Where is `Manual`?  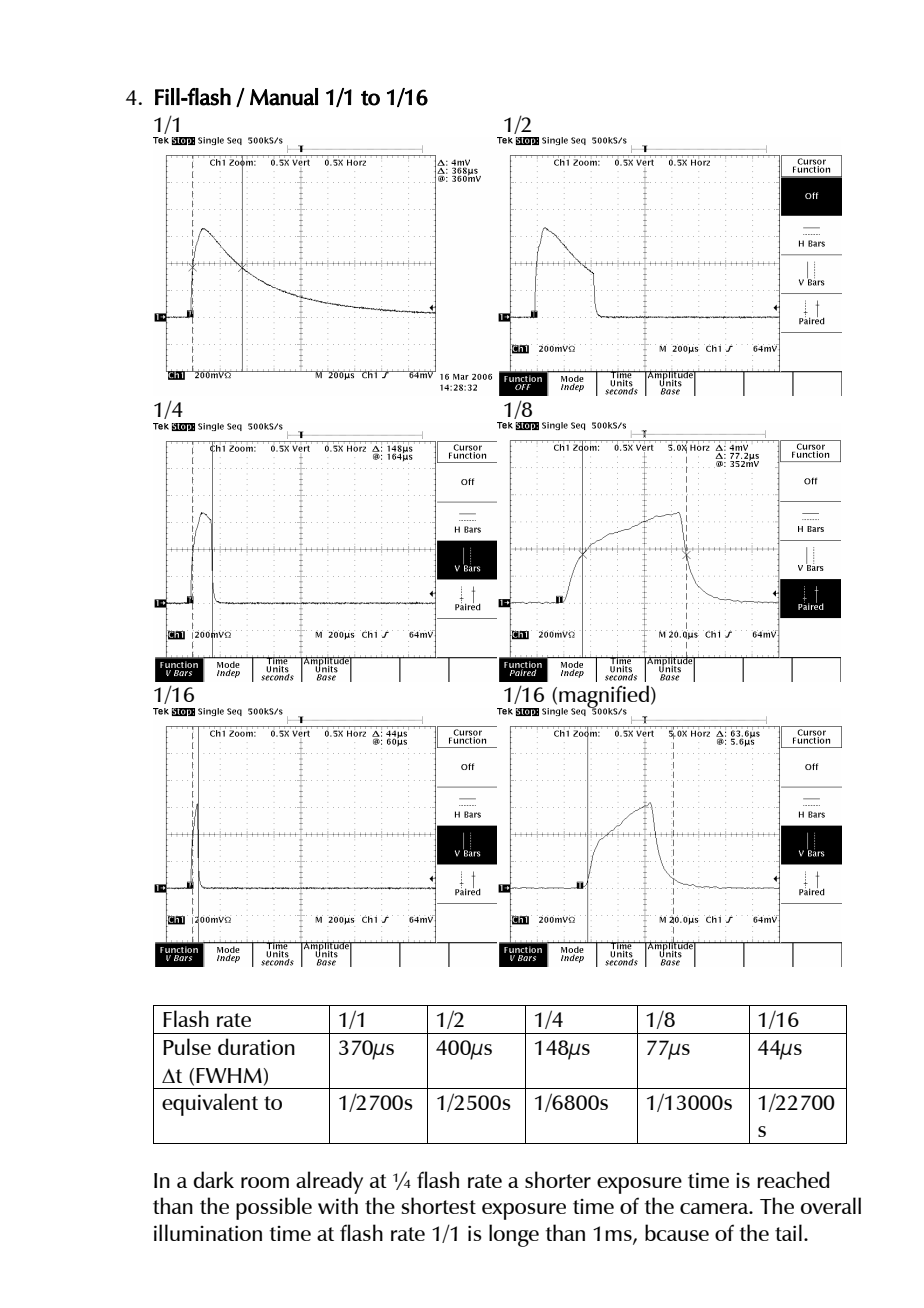
Manual is located at coordinates (284, 97).
